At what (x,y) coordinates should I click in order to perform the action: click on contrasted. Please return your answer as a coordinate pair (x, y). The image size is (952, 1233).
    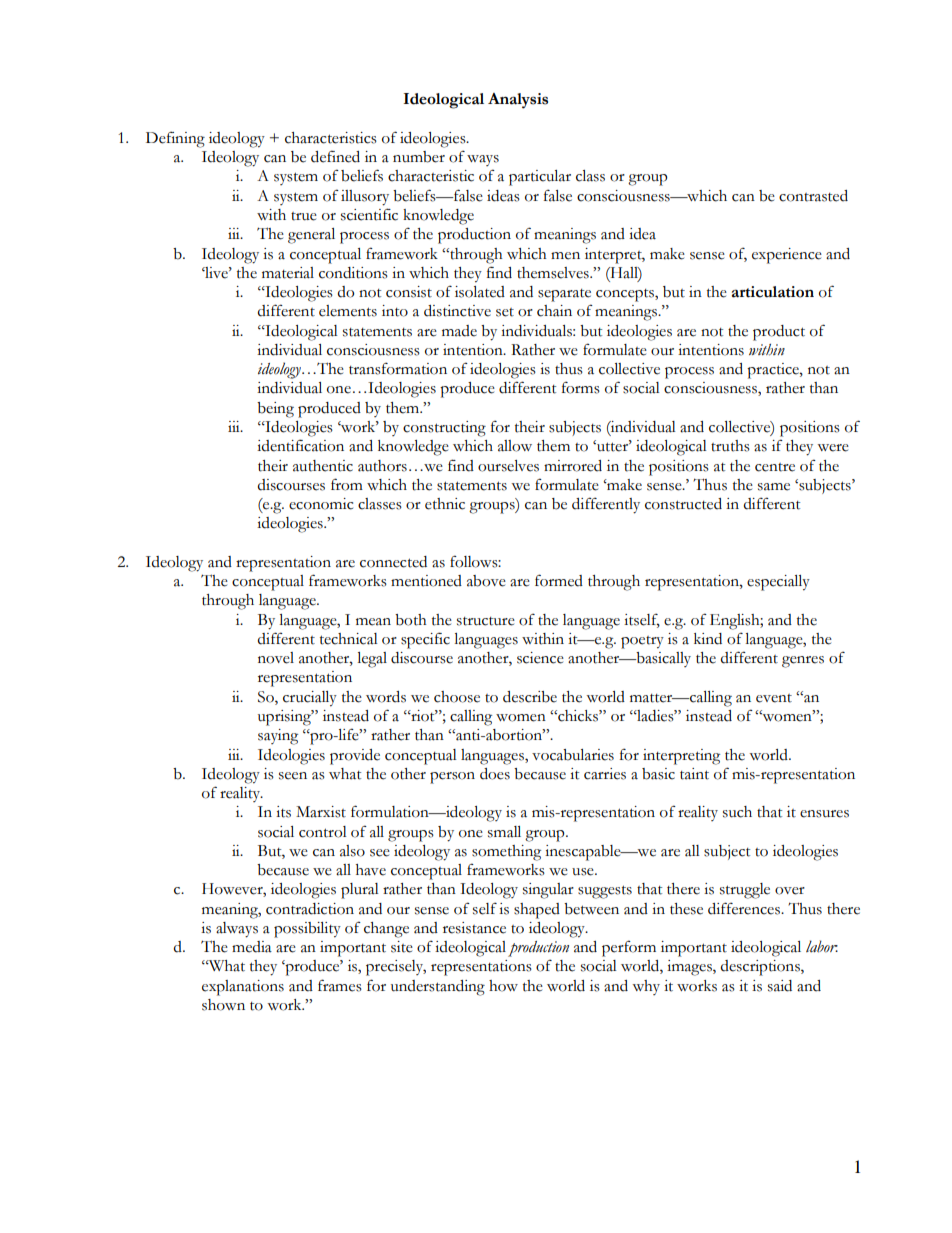
    Looking at the image, I should click on (813, 196).
